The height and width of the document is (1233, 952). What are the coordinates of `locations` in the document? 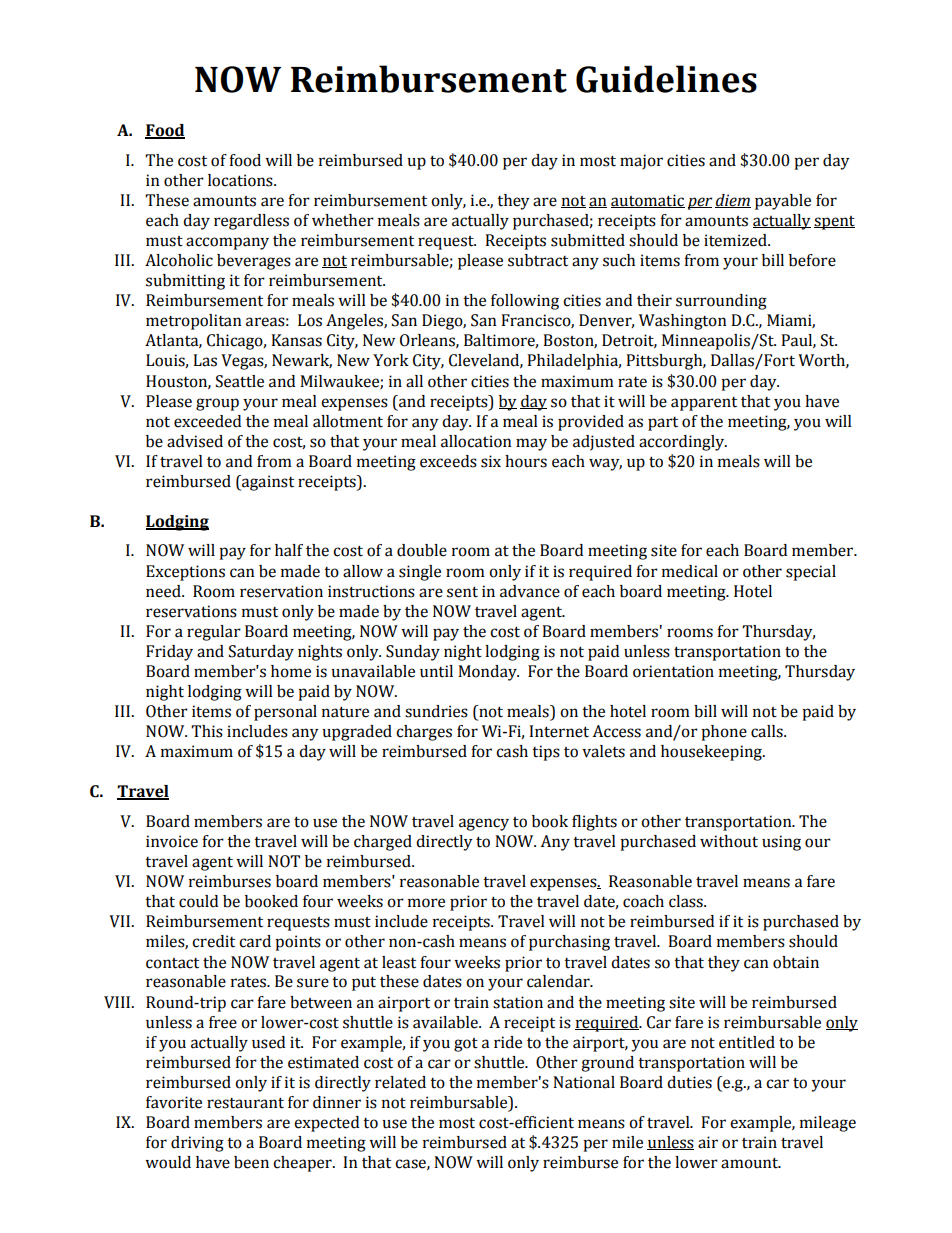 It's located at (241, 180).
